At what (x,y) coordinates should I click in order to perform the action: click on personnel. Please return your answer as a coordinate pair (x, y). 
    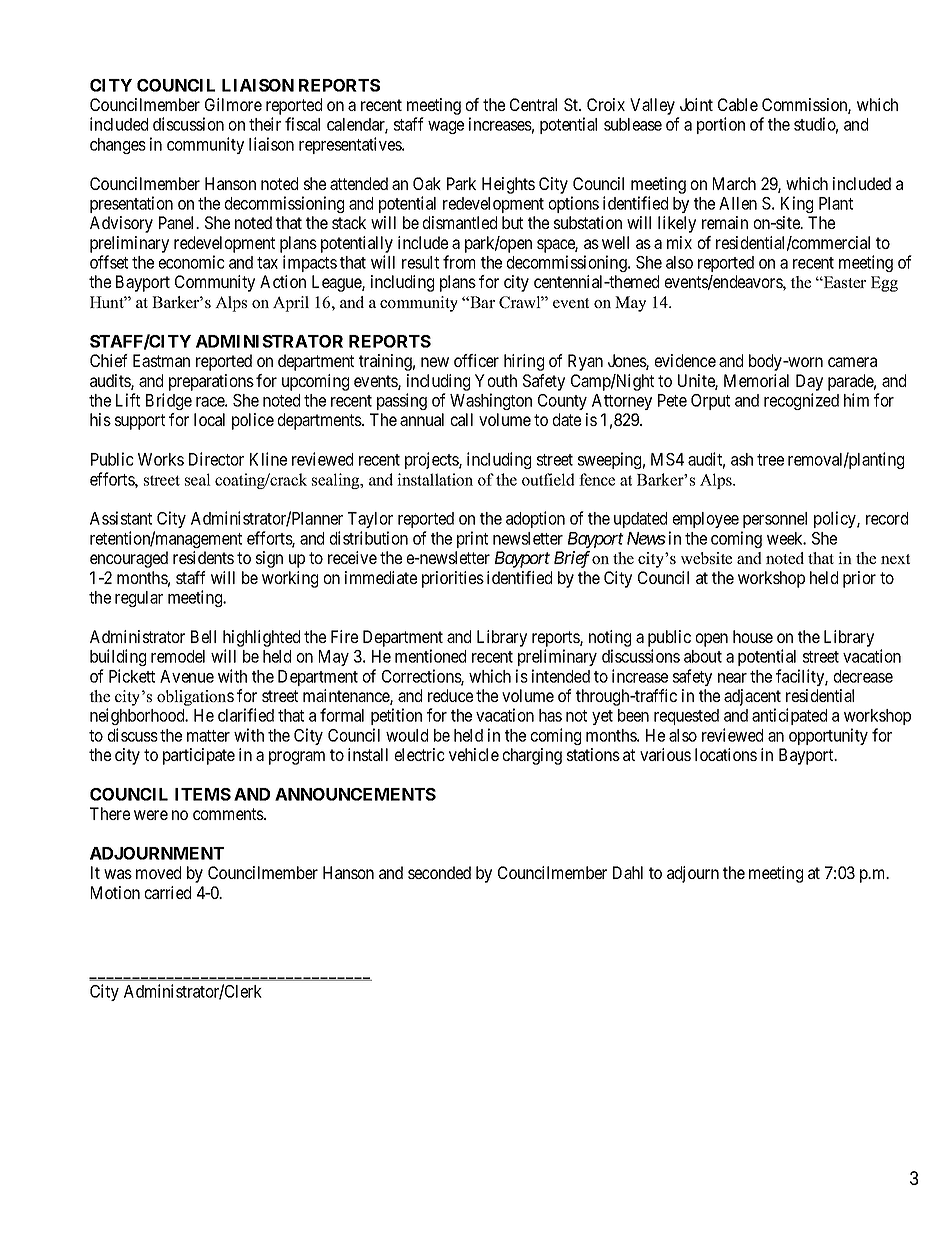
    Looking at the image, I should click on (775, 520).
